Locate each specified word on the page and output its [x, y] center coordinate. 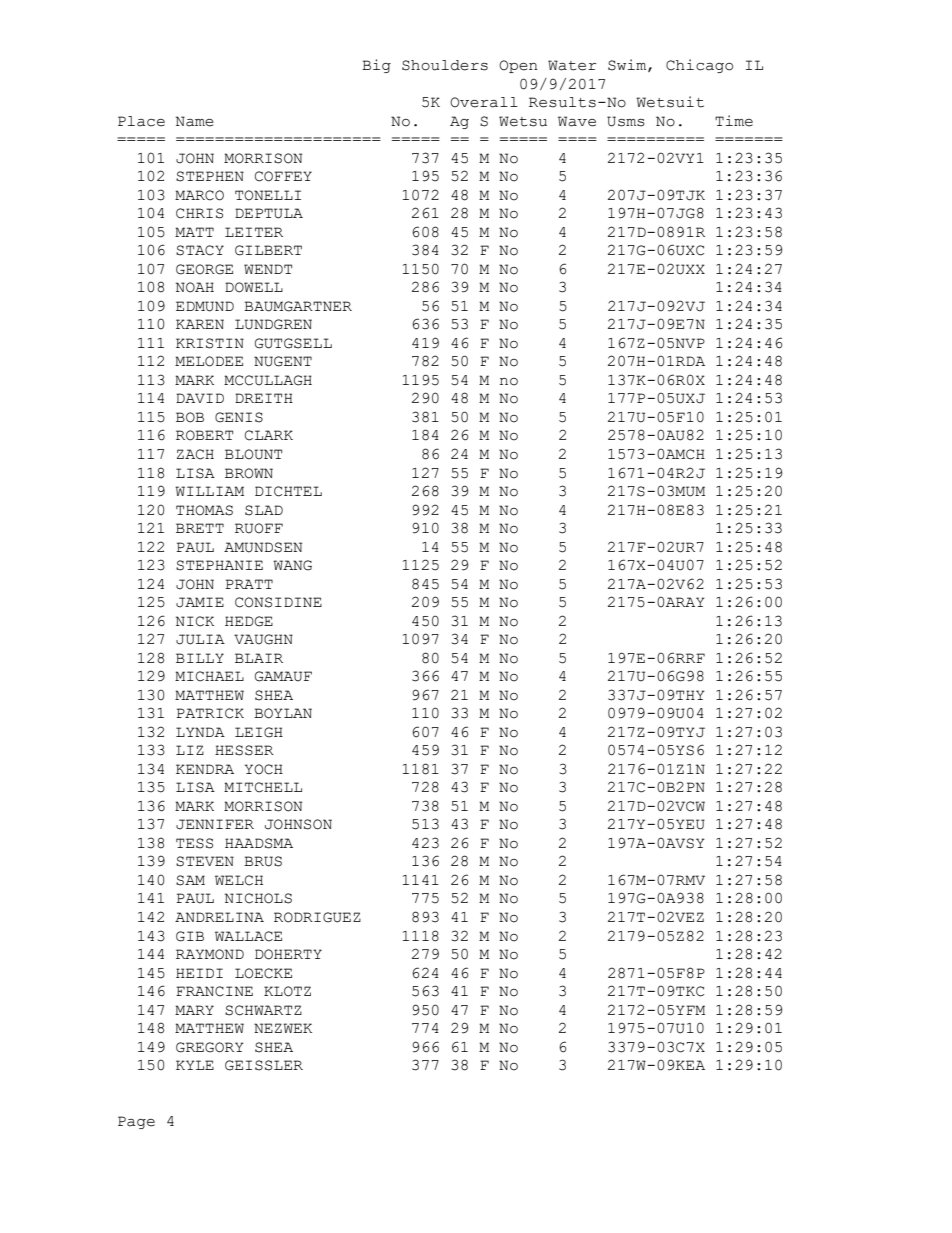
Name [195, 121]
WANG [292, 565]
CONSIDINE [278, 602]
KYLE [195, 1065]
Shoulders [445, 65]
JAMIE [200, 602]
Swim [628, 65]
